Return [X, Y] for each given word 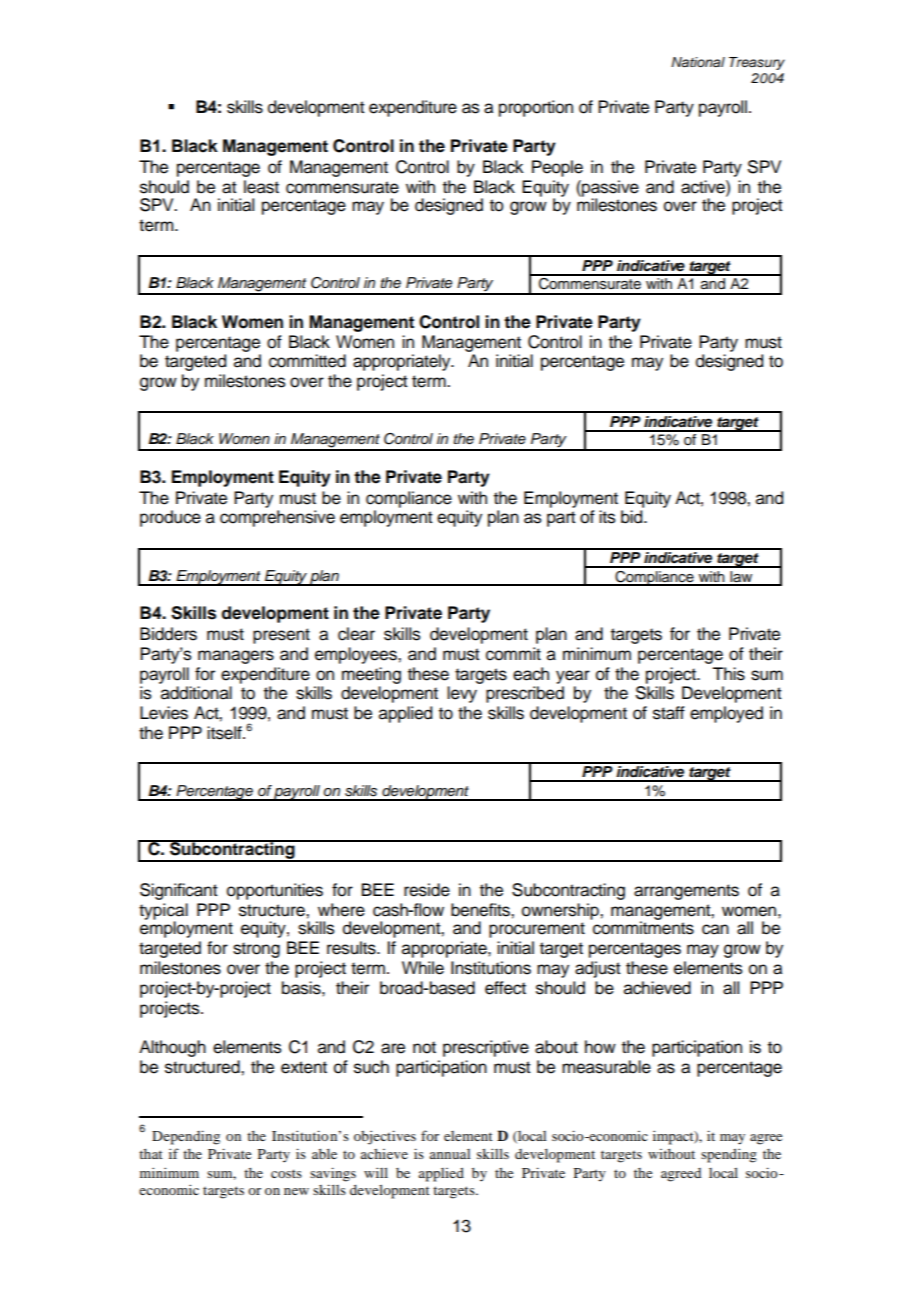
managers [236, 657]
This [729, 674]
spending [729, 1155]
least [261, 187]
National [698, 62]
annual [450, 1154]
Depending [186, 1137]
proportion [536, 108]
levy [462, 694]
